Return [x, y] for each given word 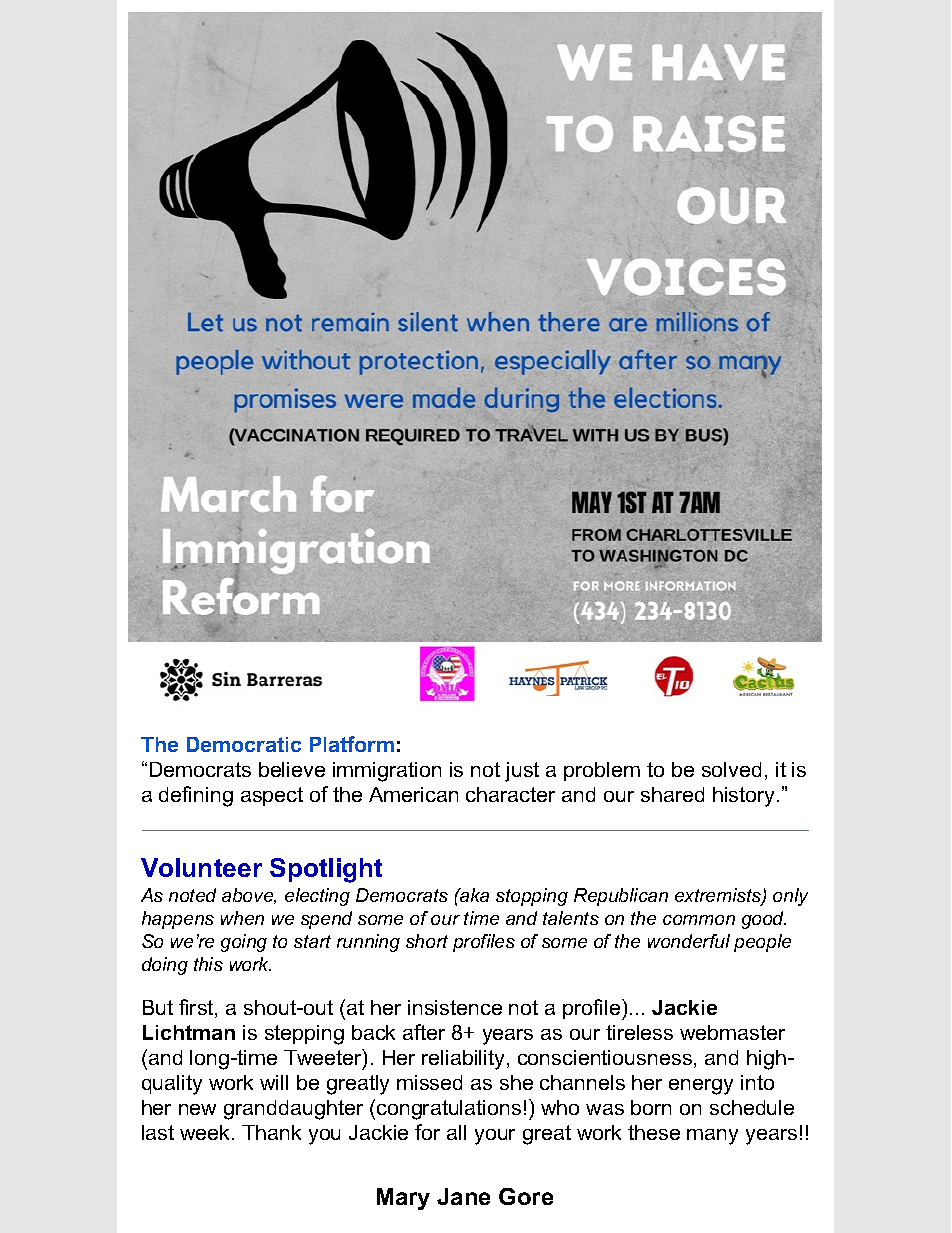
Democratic [244, 744]
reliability [463, 1060]
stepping [304, 1035]
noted [192, 895]
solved [731, 769]
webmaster [732, 1032]
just [522, 772]
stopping [532, 897]
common [699, 920]
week [206, 1132]
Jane [463, 1196]
